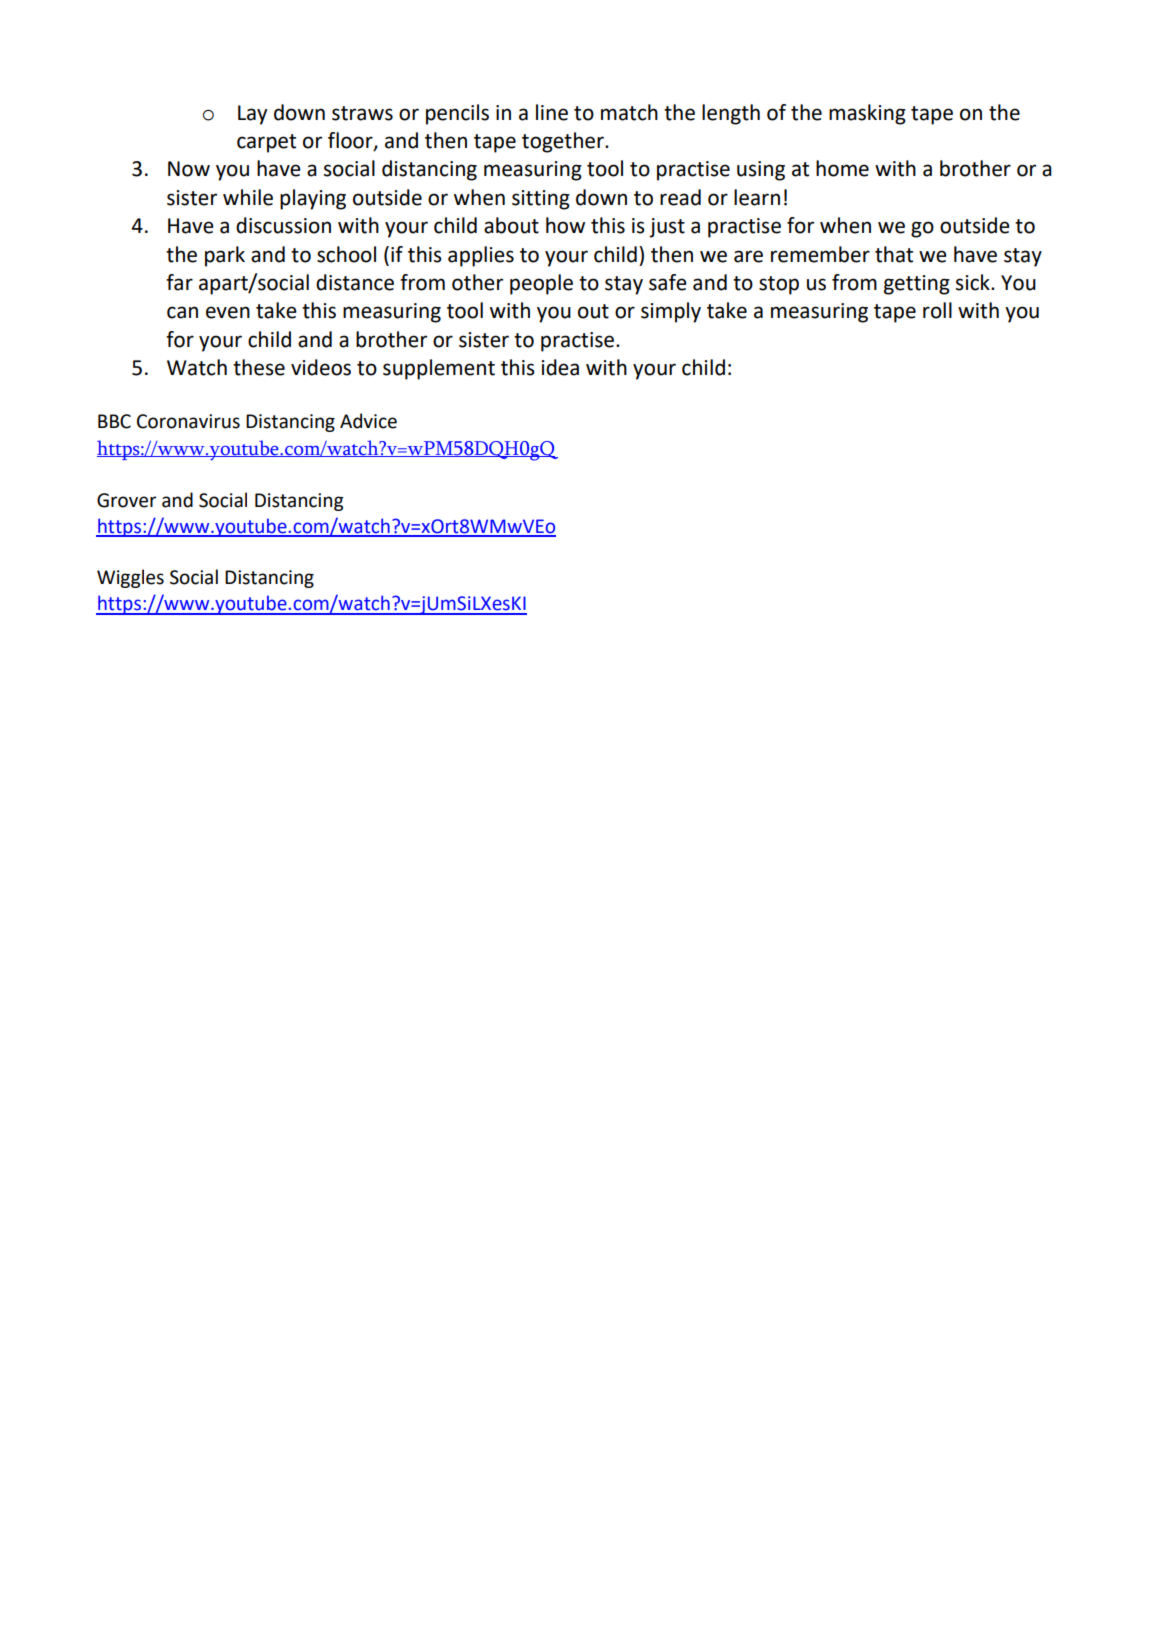 Image resolution: width=1154 pixels, height=1632 pixels. Describe the element at coordinates (351, 141) in the screenshot. I see `floor` at that location.
